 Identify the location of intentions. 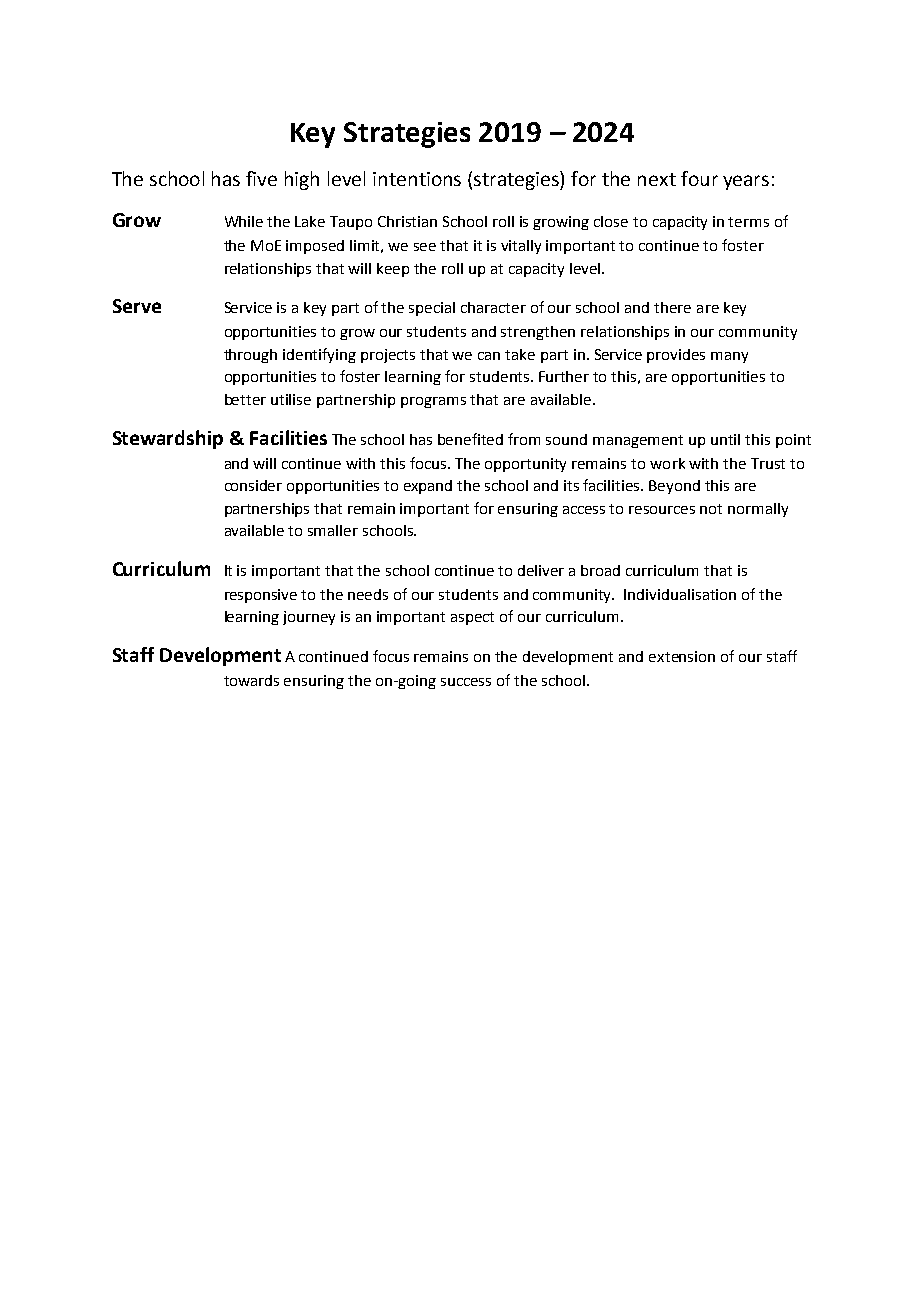
(417, 179).
